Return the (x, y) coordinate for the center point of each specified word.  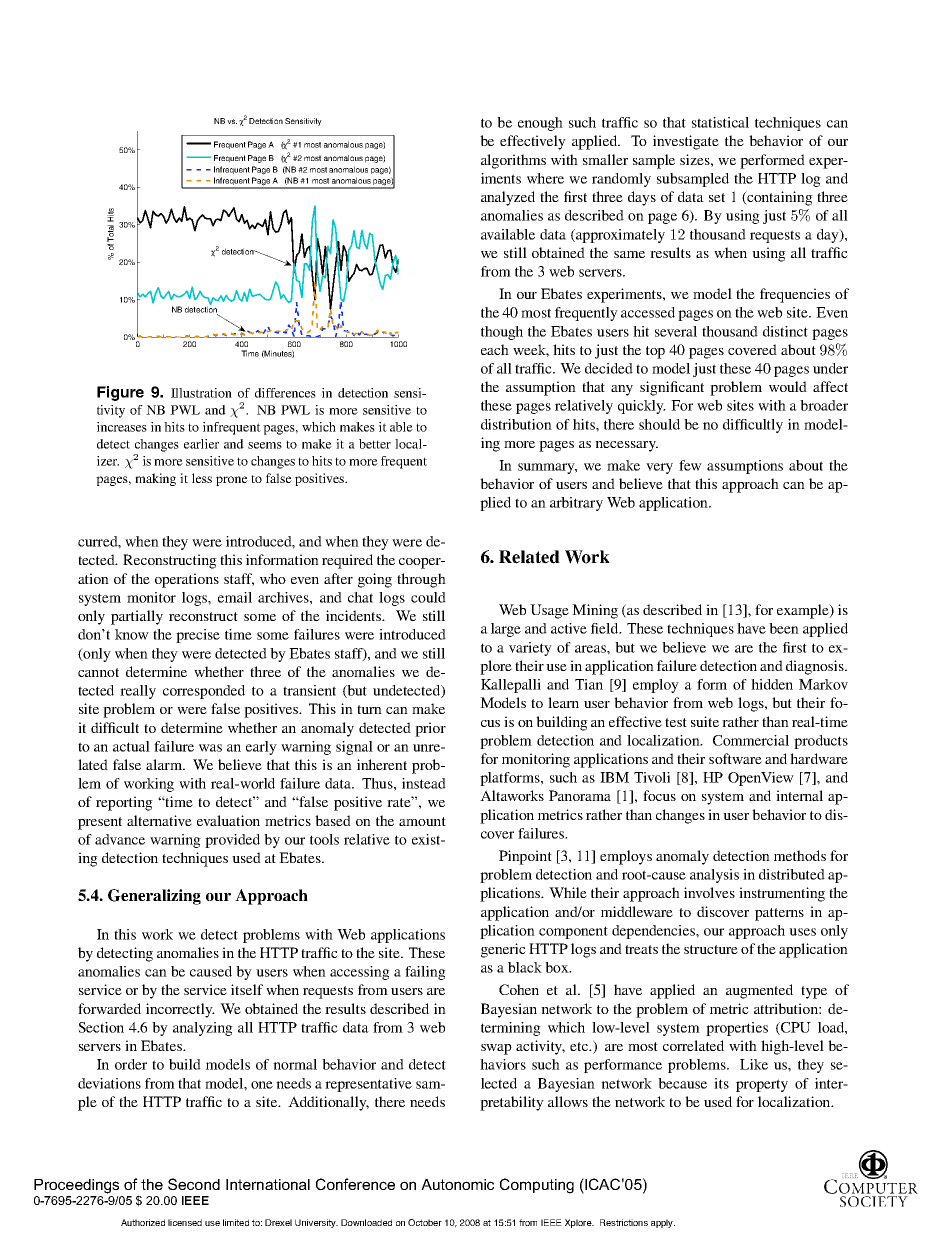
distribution (516, 424)
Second (194, 1184)
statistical (720, 122)
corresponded (204, 692)
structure (711, 949)
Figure (120, 393)
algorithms (513, 161)
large (506, 630)
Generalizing (154, 897)
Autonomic (457, 1184)
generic (503, 950)
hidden (772, 684)
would (788, 386)
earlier (201, 444)
